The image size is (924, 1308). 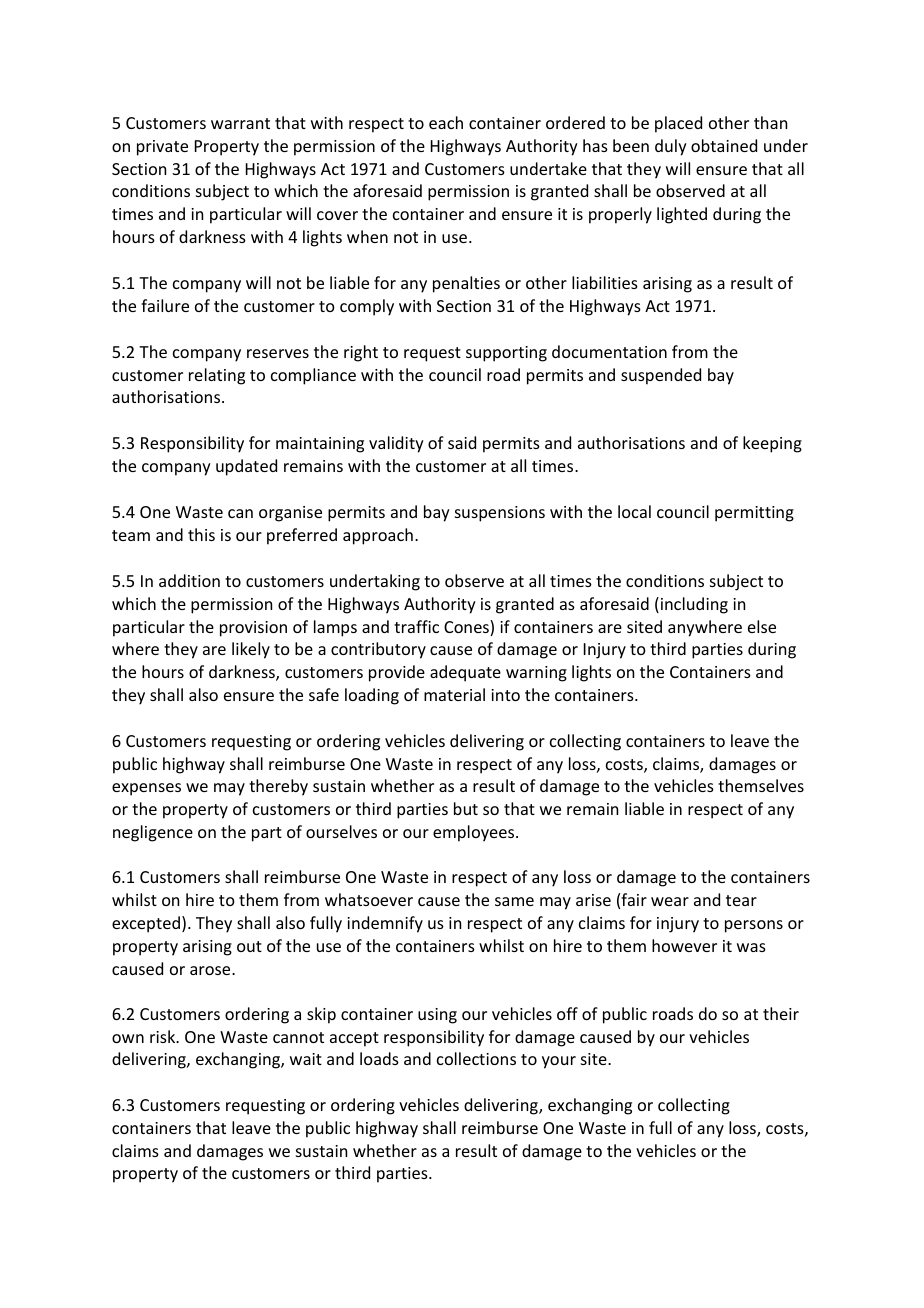 What do you see at coordinates (396, 444) in the screenshot?
I see `validity` at bounding box center [396, 444].
